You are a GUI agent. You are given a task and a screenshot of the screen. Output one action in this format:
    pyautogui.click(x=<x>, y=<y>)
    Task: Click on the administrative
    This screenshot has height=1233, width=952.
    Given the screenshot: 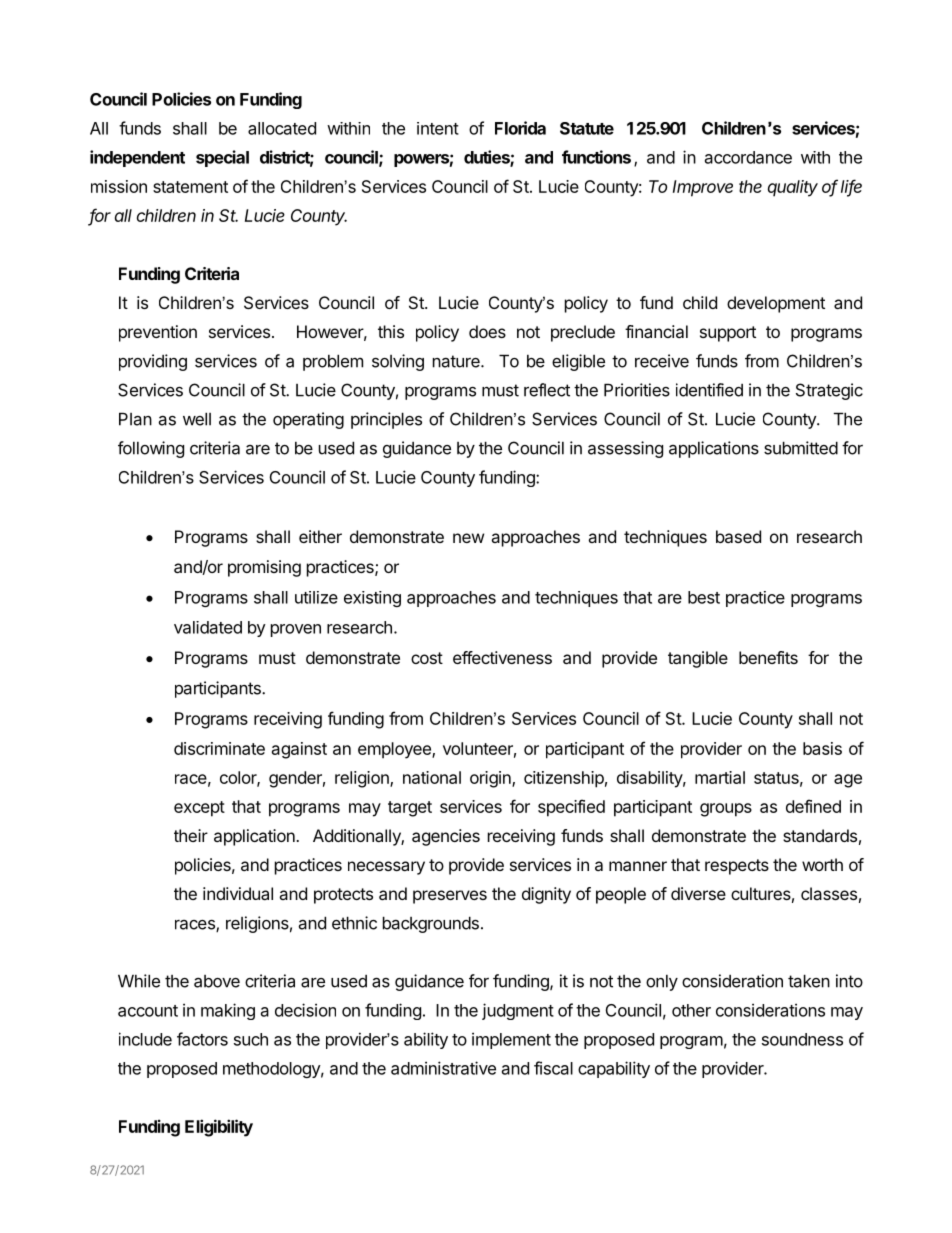 What is the action you would take?
    pyautogui.click(x=443, y=1068)
